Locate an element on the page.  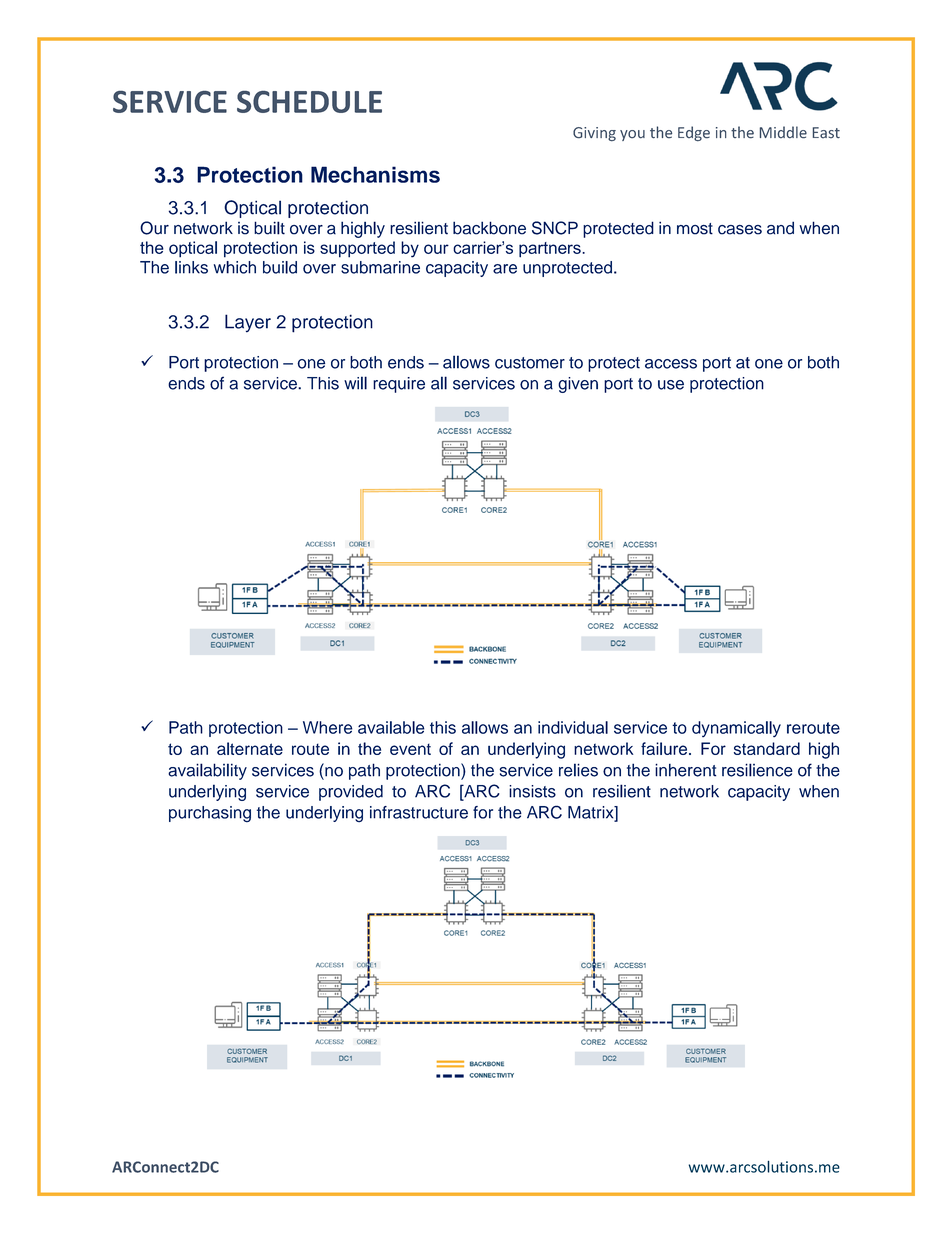
Giving is located at coordinates (594, 134).
